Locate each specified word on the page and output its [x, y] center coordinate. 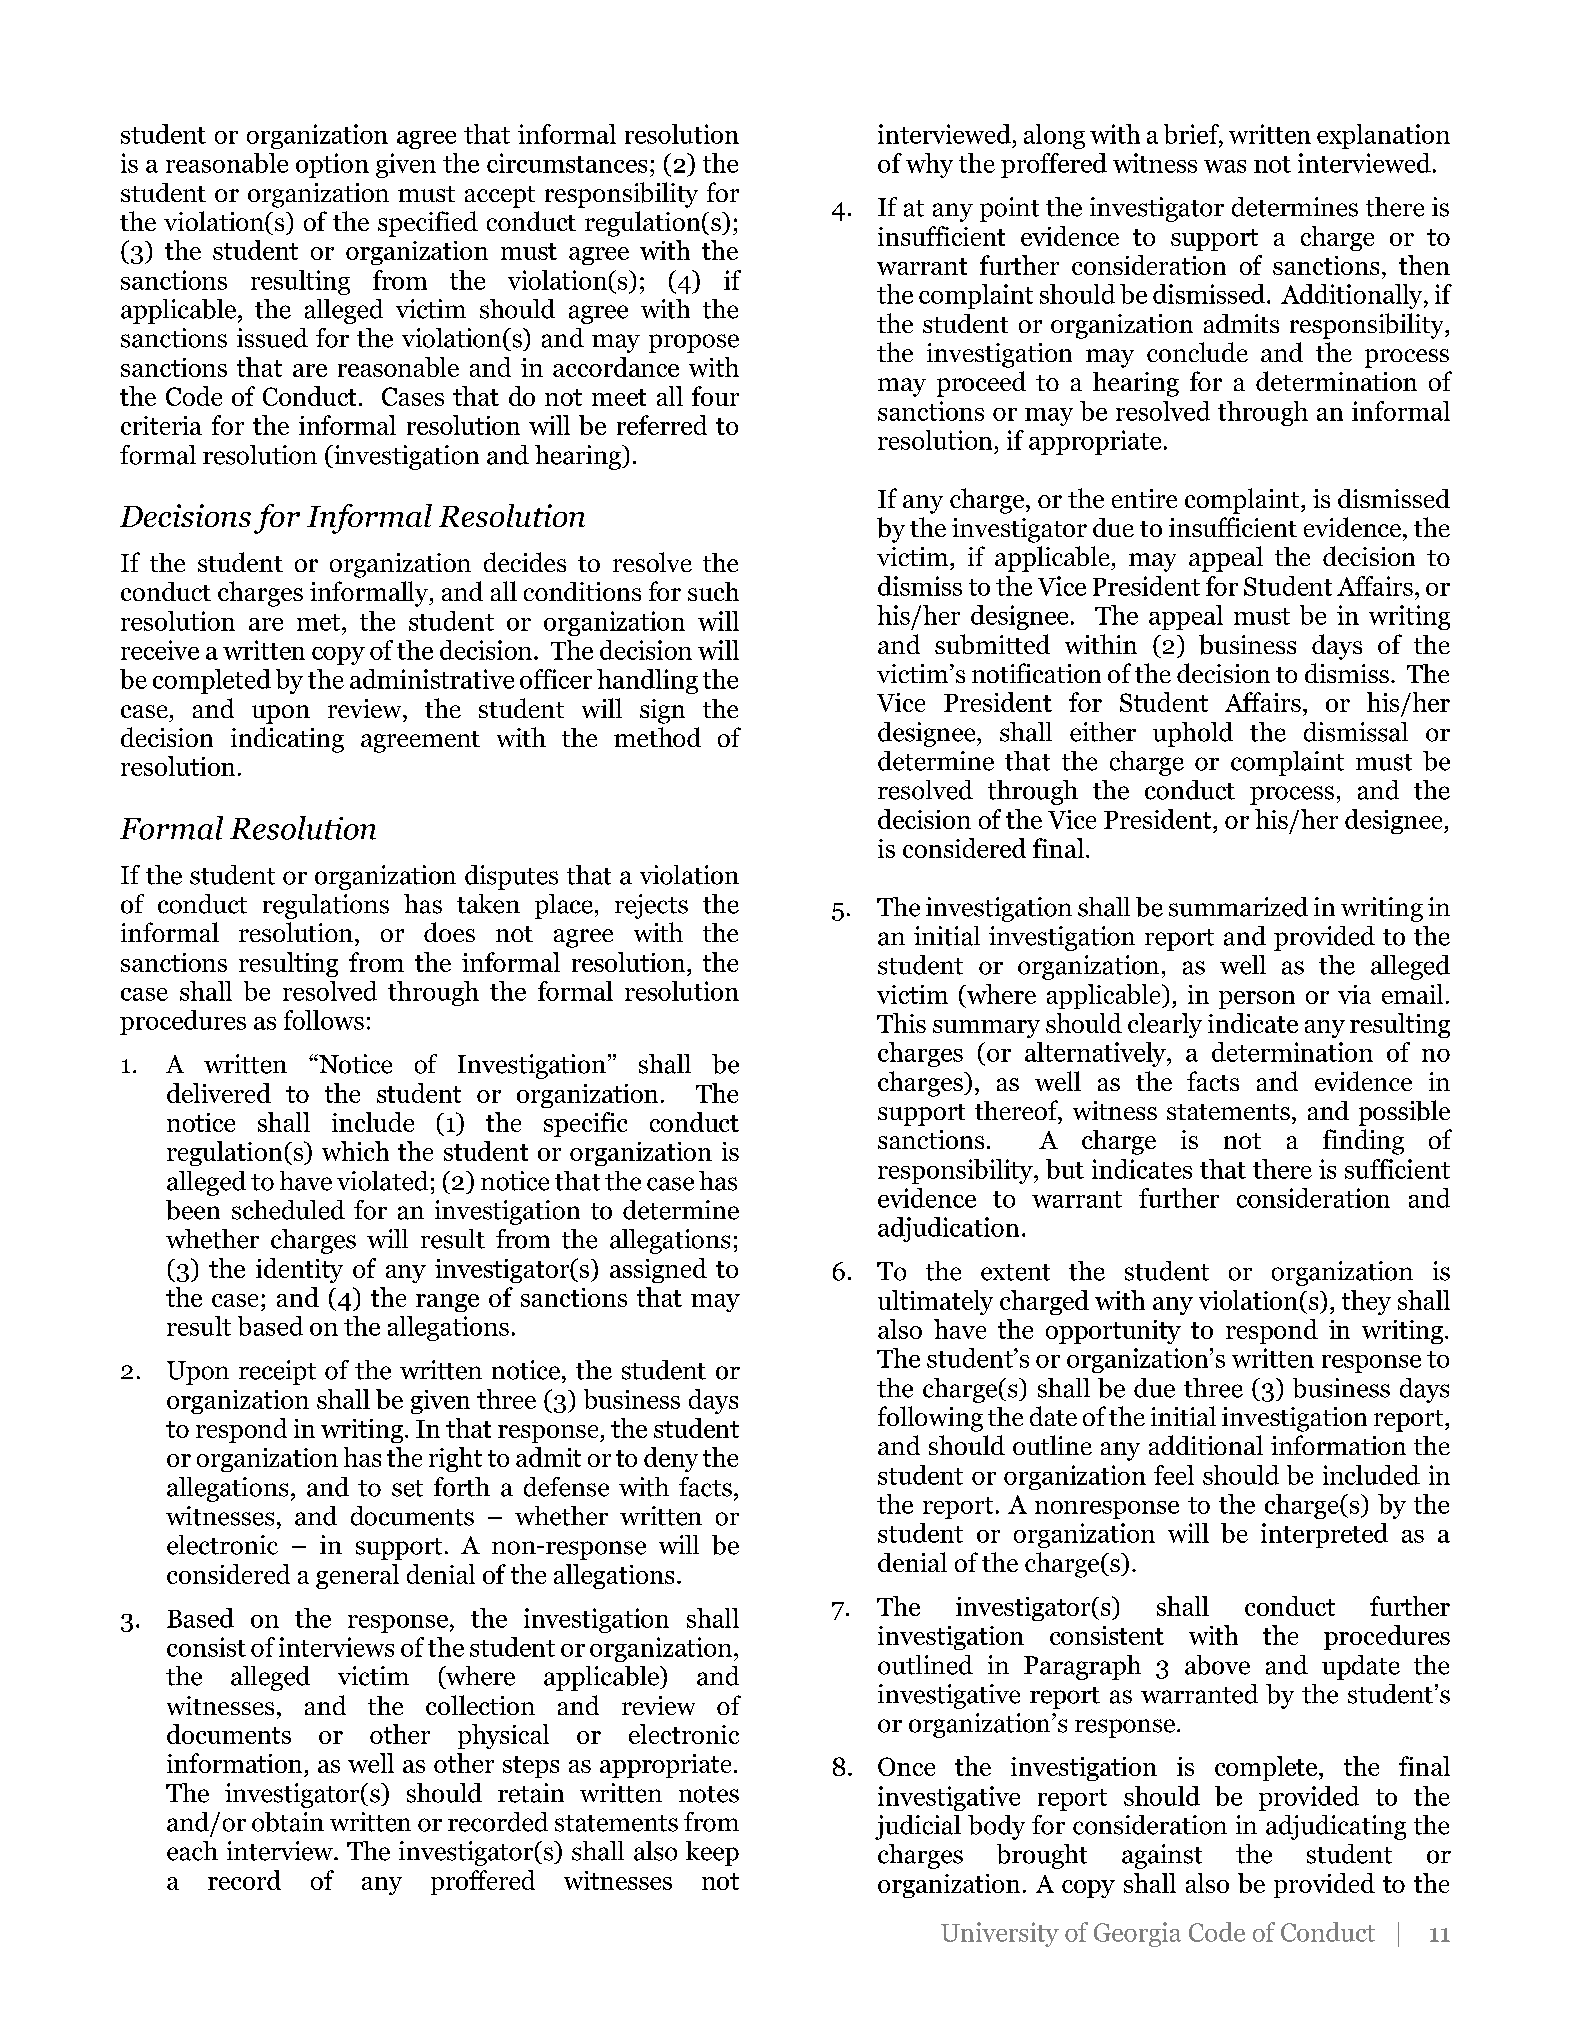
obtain [288, 1822]
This [901, 1023]
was [1225, 166]
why [929, 165]
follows [324, 1020]
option [332, 165]
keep [712, 1853]
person [1257, 1000]
